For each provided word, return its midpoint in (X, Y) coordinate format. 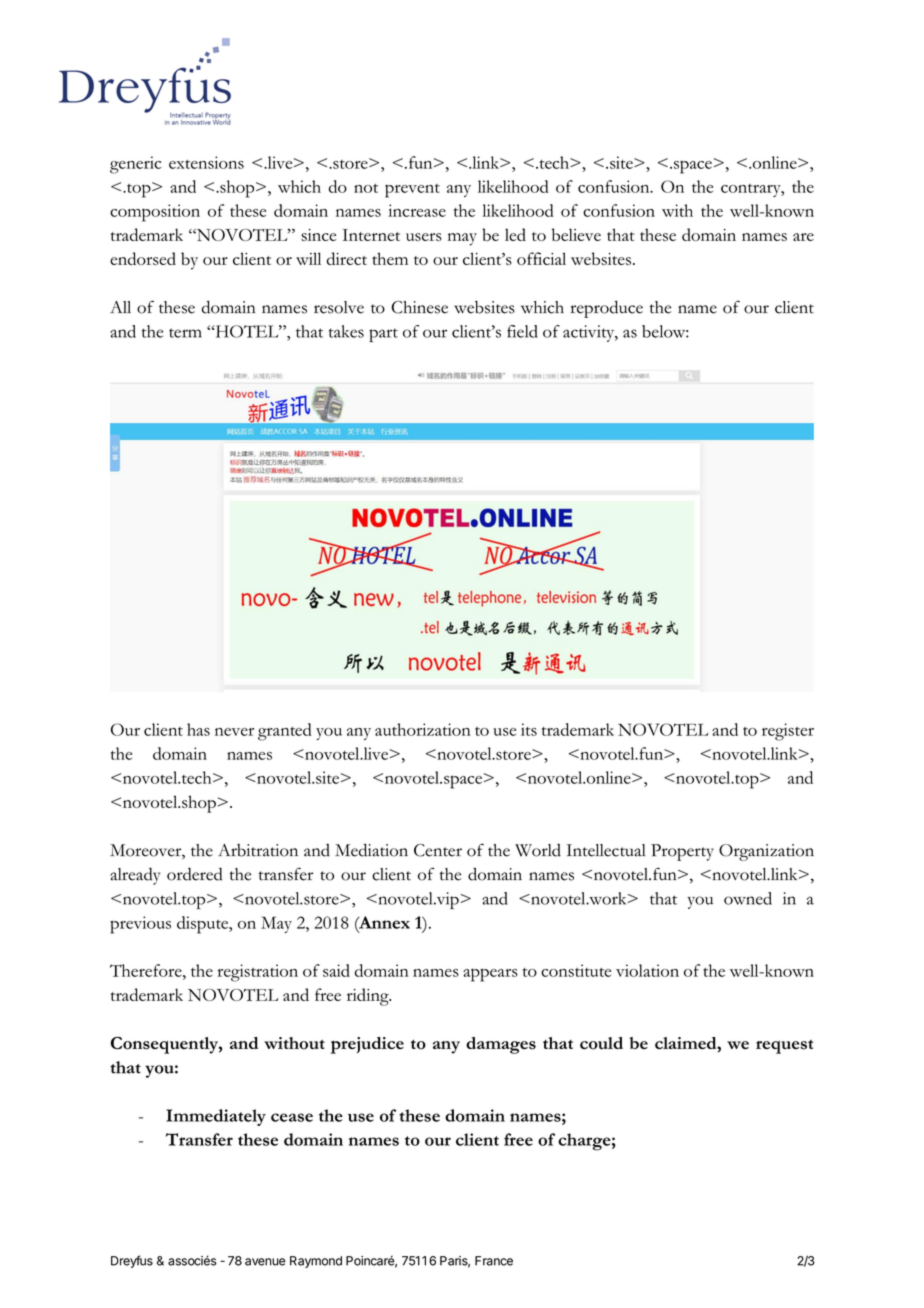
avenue (265, 1262)
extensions (206, 162)
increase (417, 210)
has (198, 729)
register (788, 732)
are (803, 237)
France (494, 1261)
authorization (423, 729)
